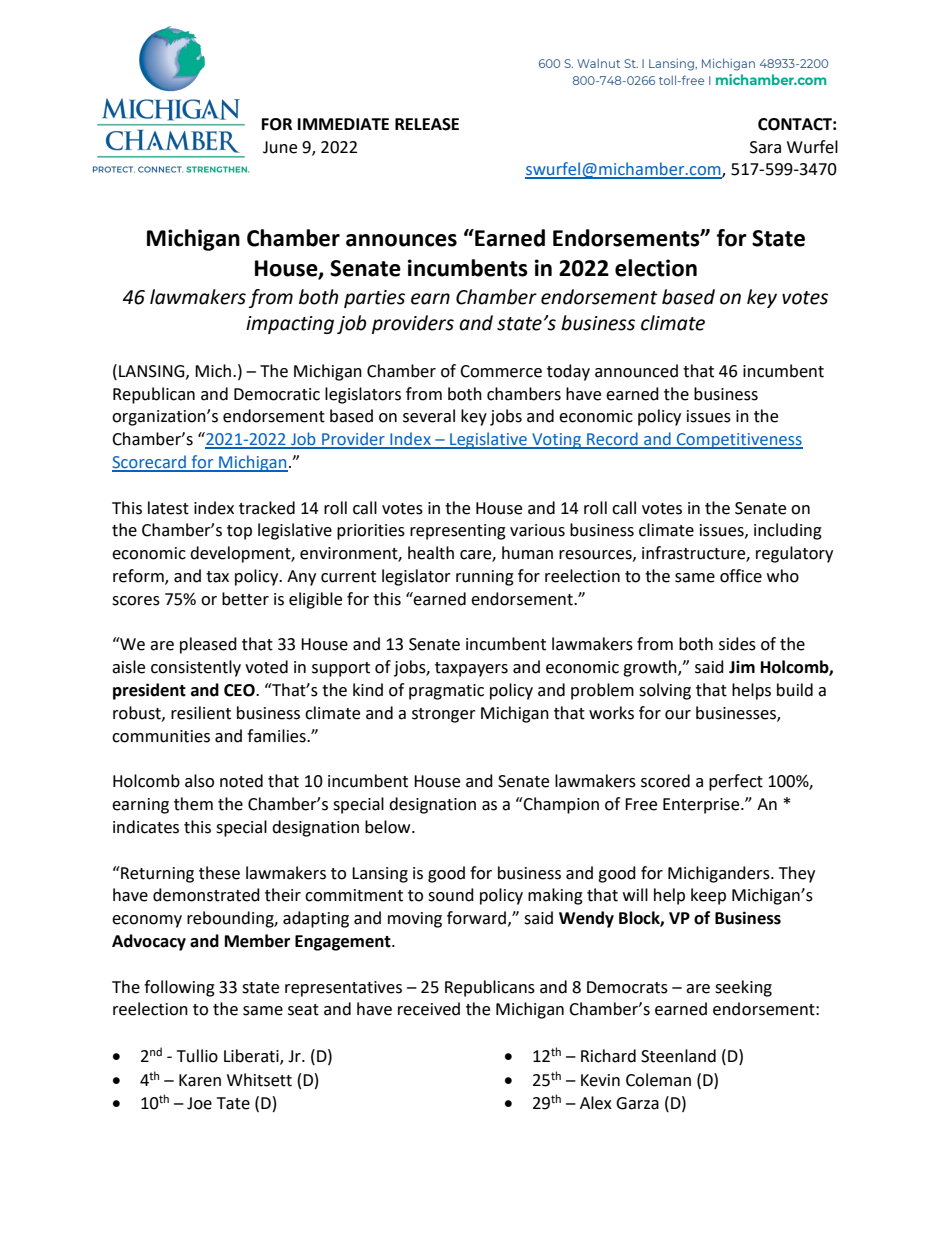 The image size is (952, 1233). I want to click on received, so click(429, 1009).
